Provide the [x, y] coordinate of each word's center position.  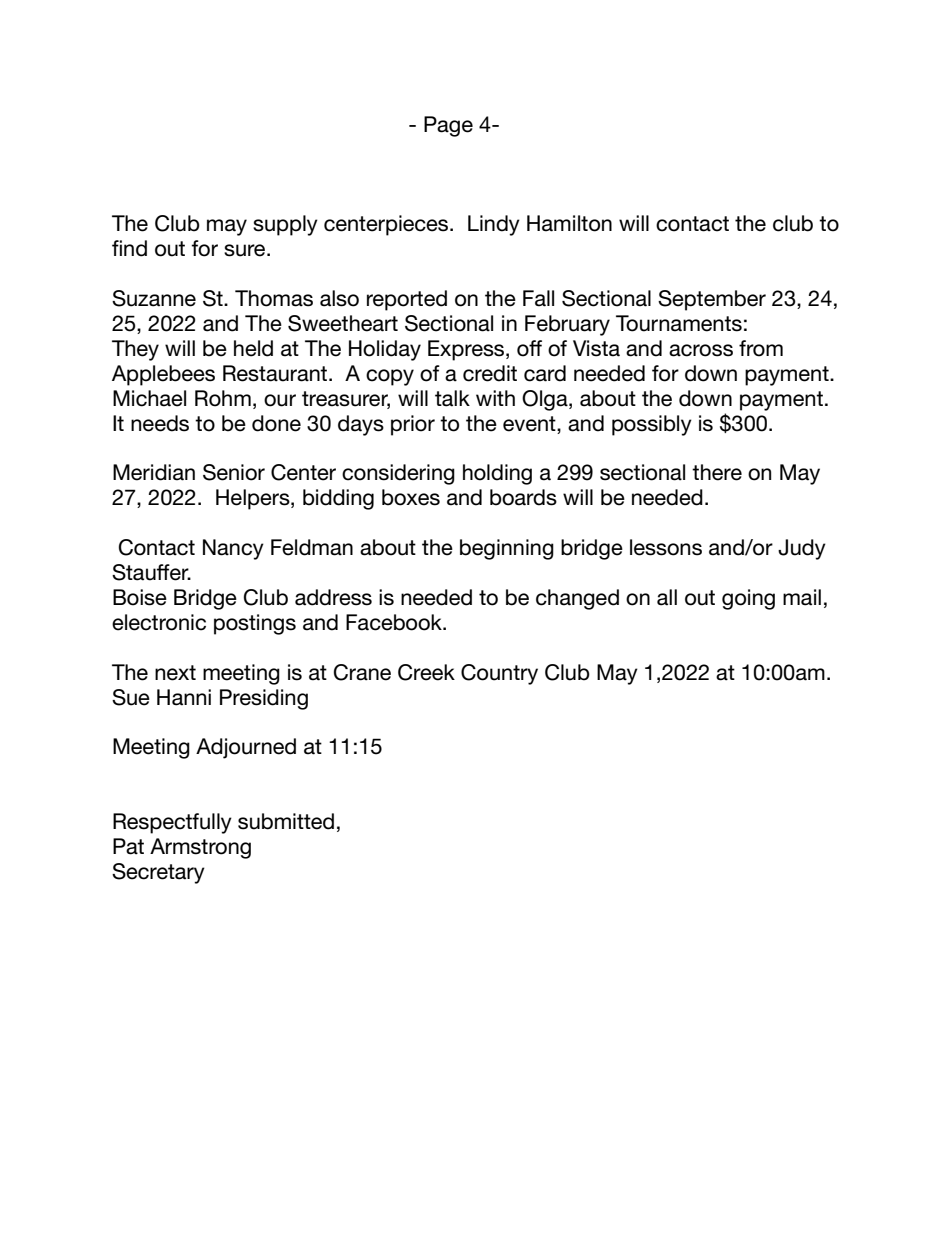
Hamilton [569, 223]
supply [285, 225]
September [712, 300]
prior [413, 425]
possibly [652, 425]
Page [448, 126]
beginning [507, 549]
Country [499, 674]
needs [160, 423]
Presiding [264, 699]
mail [802, 597]
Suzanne [154, 298]
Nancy [233, 549]
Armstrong [200, 848]
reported [407, 300]
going [748, 599]
